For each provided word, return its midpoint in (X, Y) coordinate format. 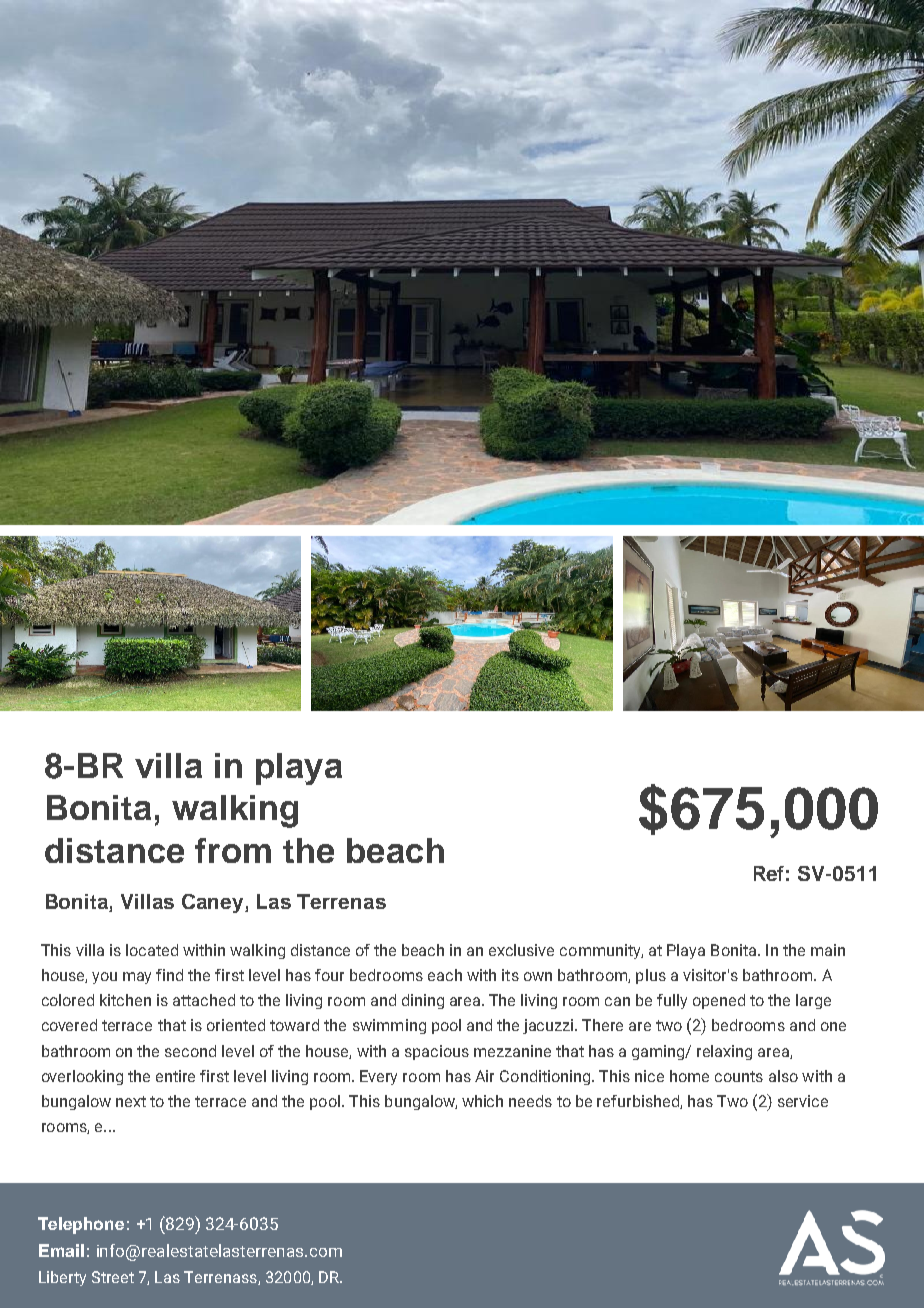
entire (175, 1076)
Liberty (62, 1278)
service (803, 1101)
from (233, 850)
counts (739, 1076)
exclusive (521, 950)
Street (113, 1277)
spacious (437, 1052)
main (828, 950)
